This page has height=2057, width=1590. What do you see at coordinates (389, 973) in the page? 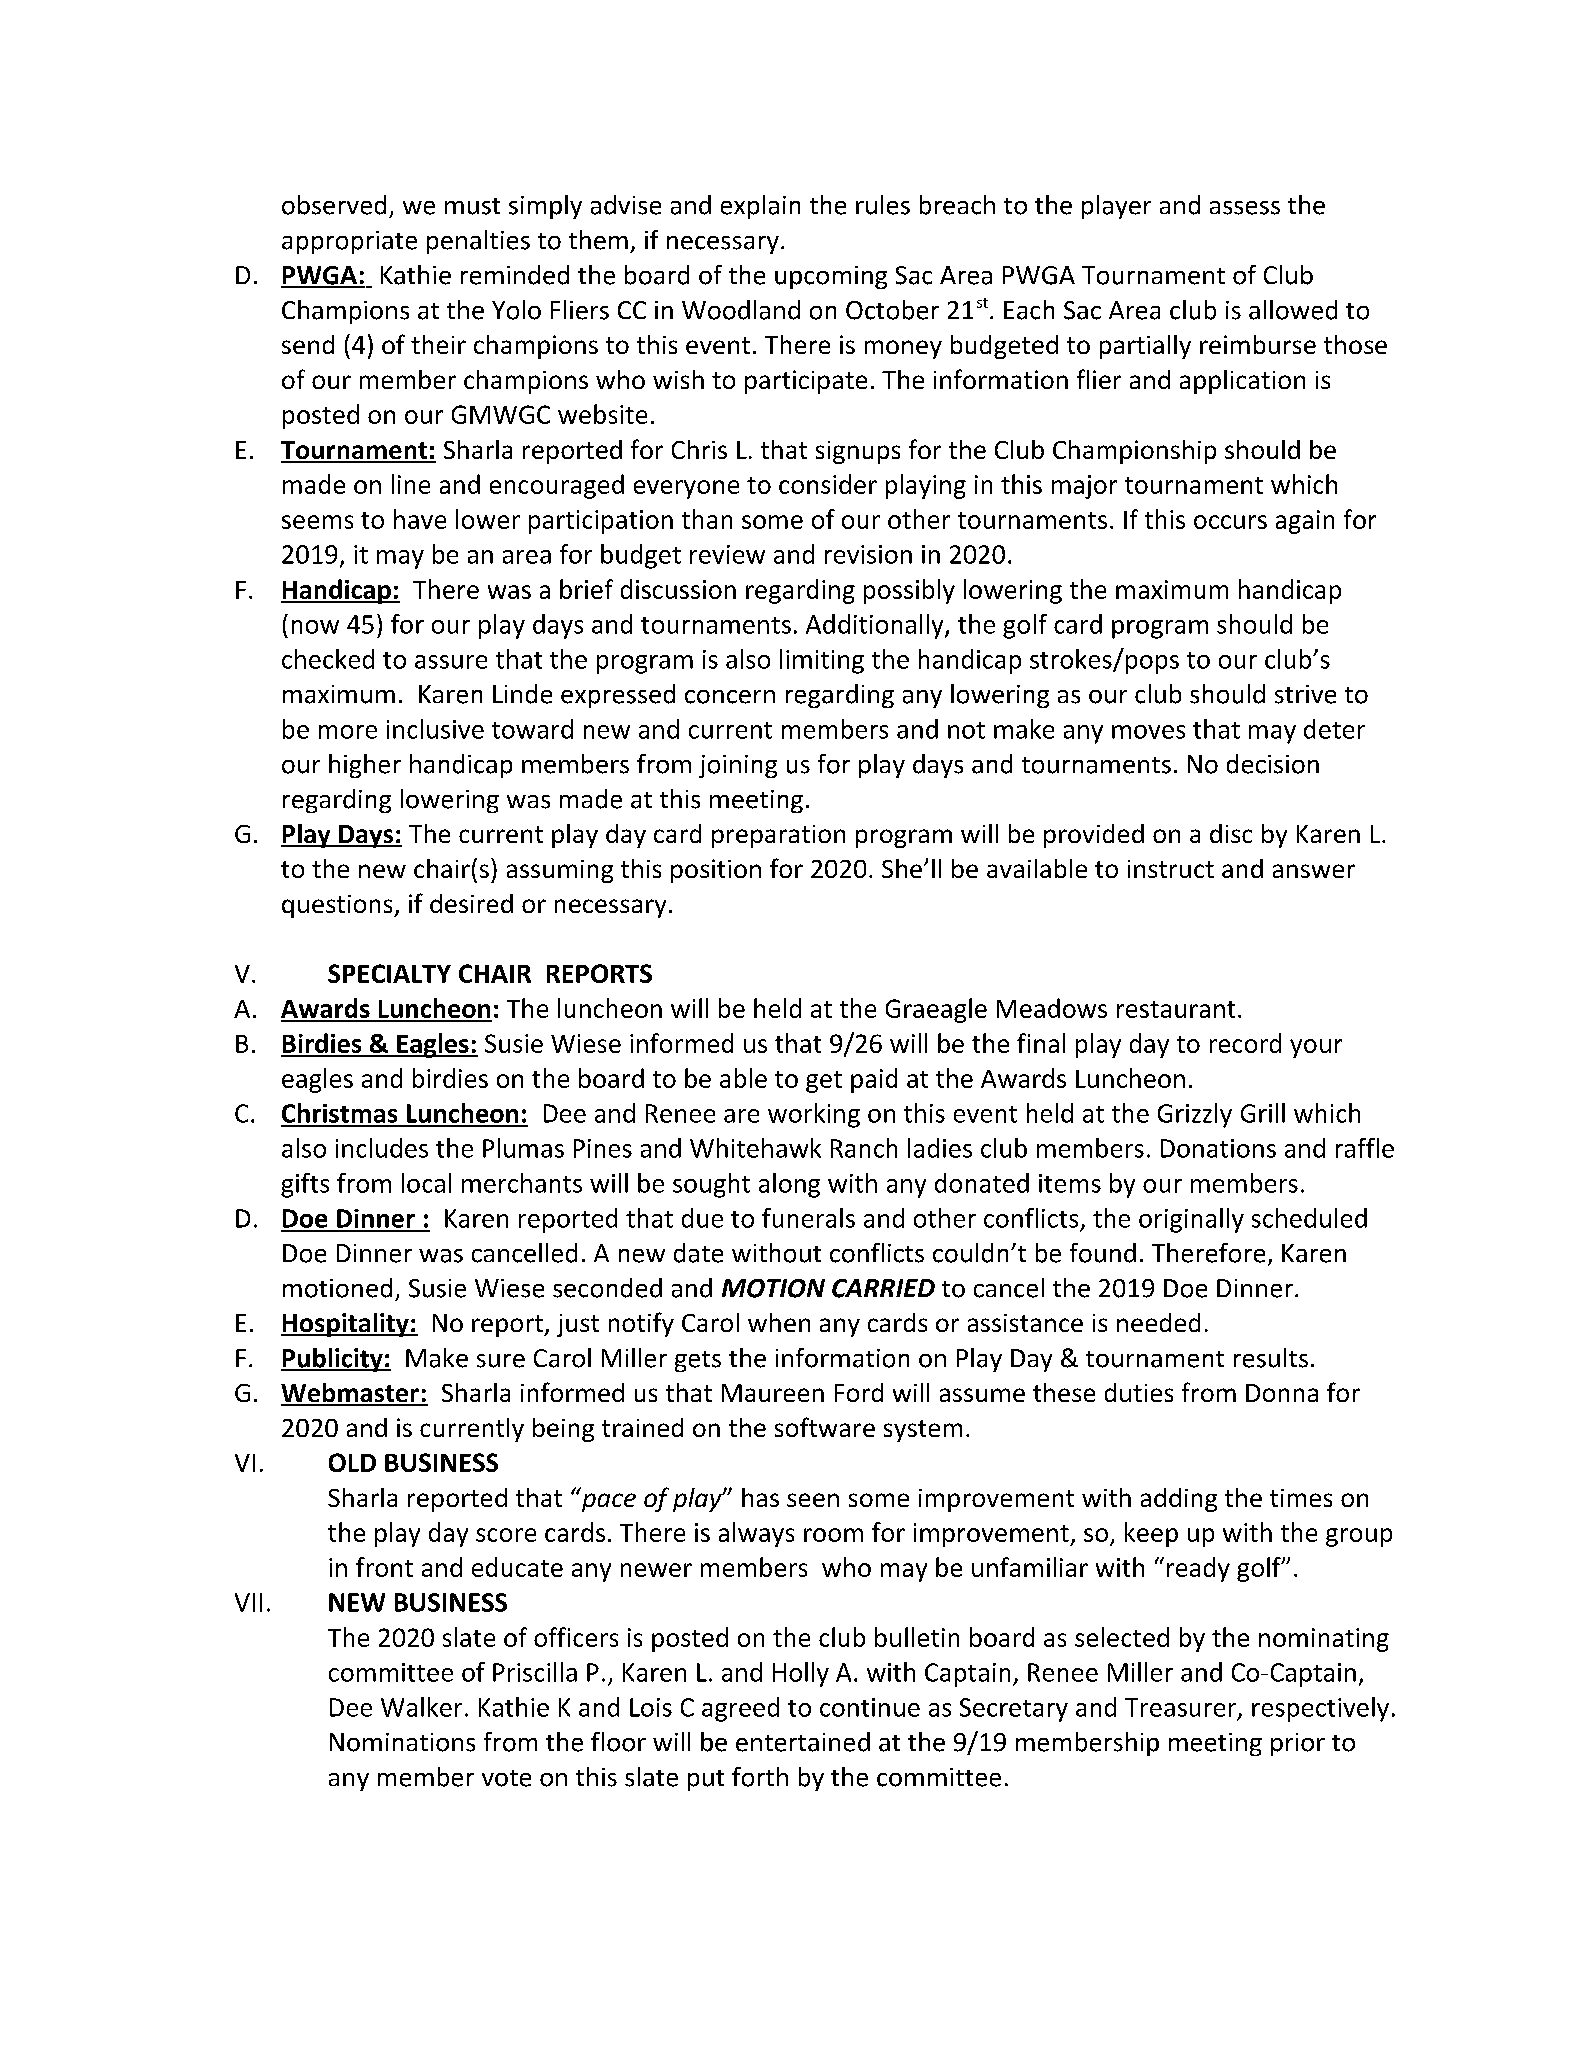
I see `SPECIALTY` at bounding box center [389, 973].
